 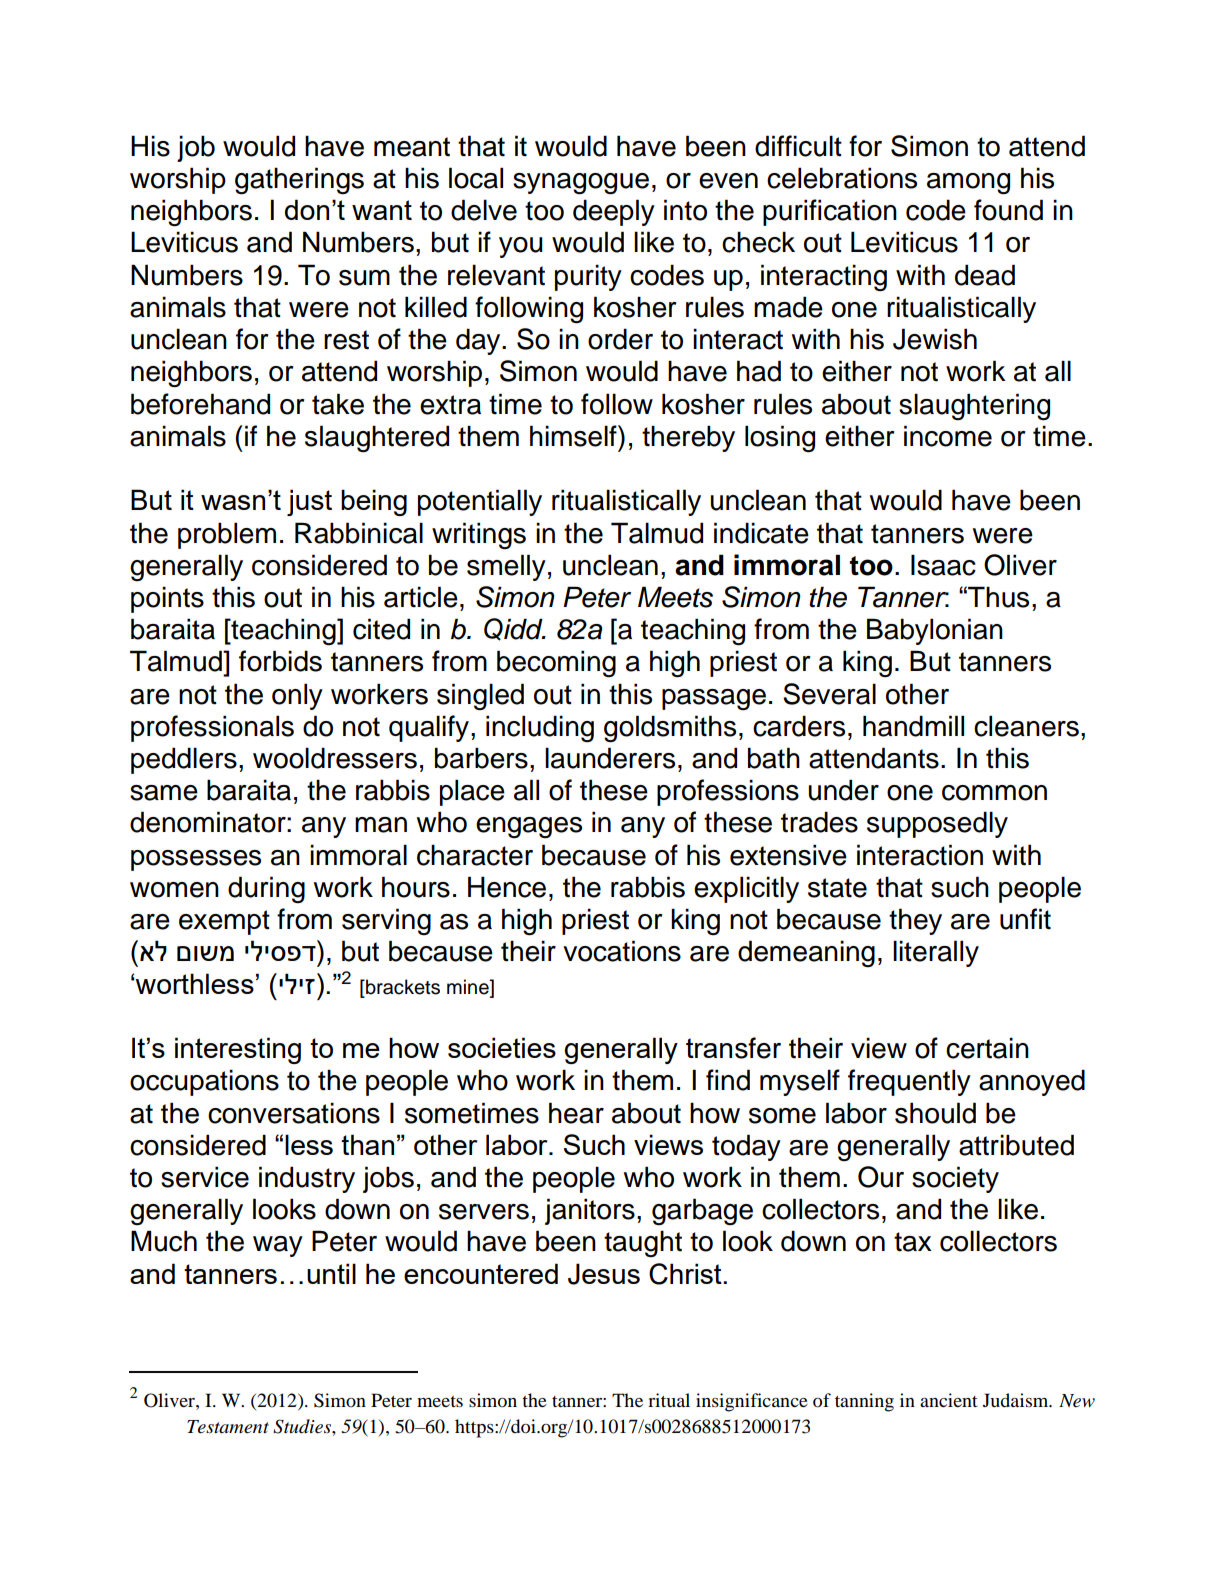 I want to click on Studies, so click(x=303, y=1426).
